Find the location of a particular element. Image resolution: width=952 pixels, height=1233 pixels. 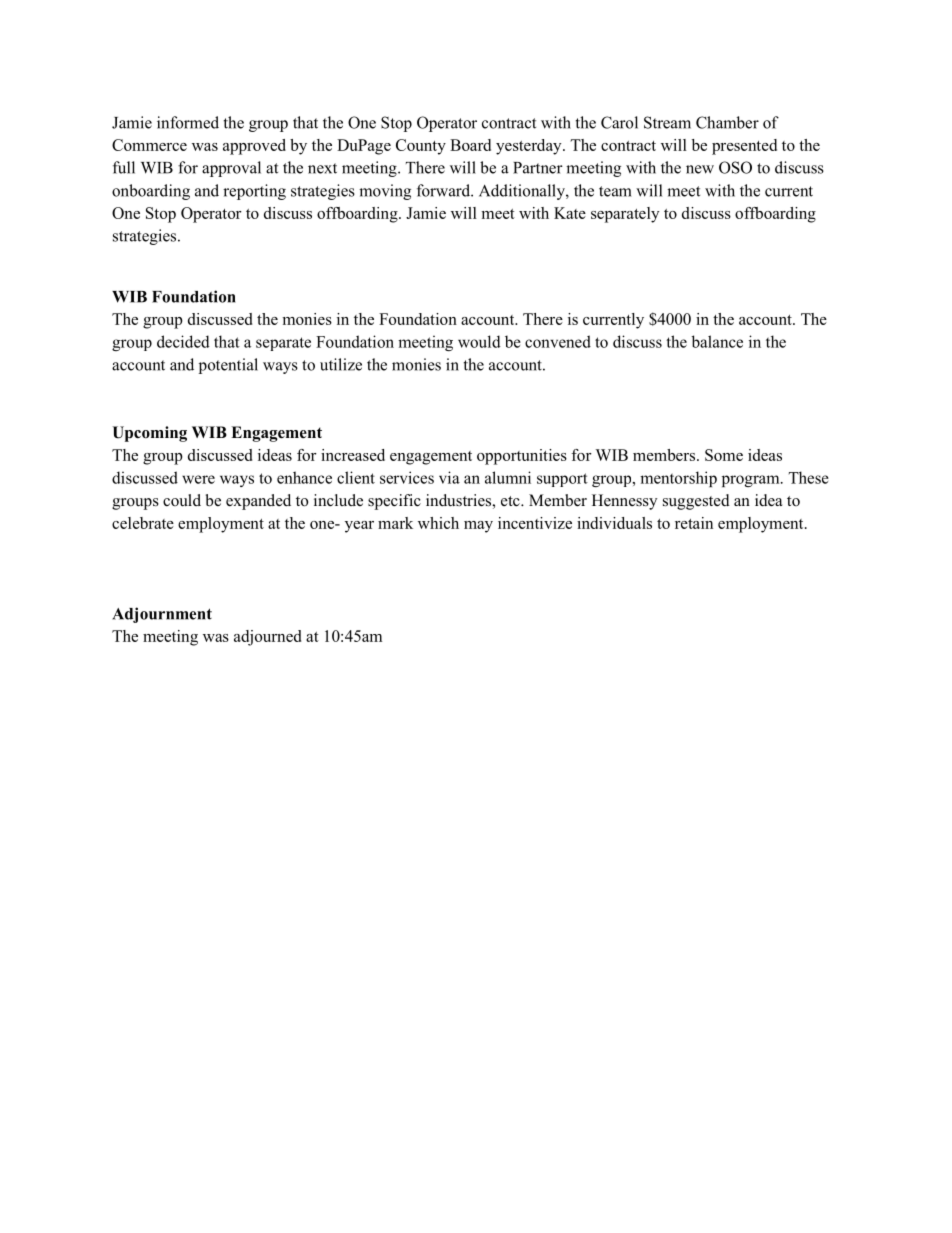

opportunities is located at coordinates (522, 457).
